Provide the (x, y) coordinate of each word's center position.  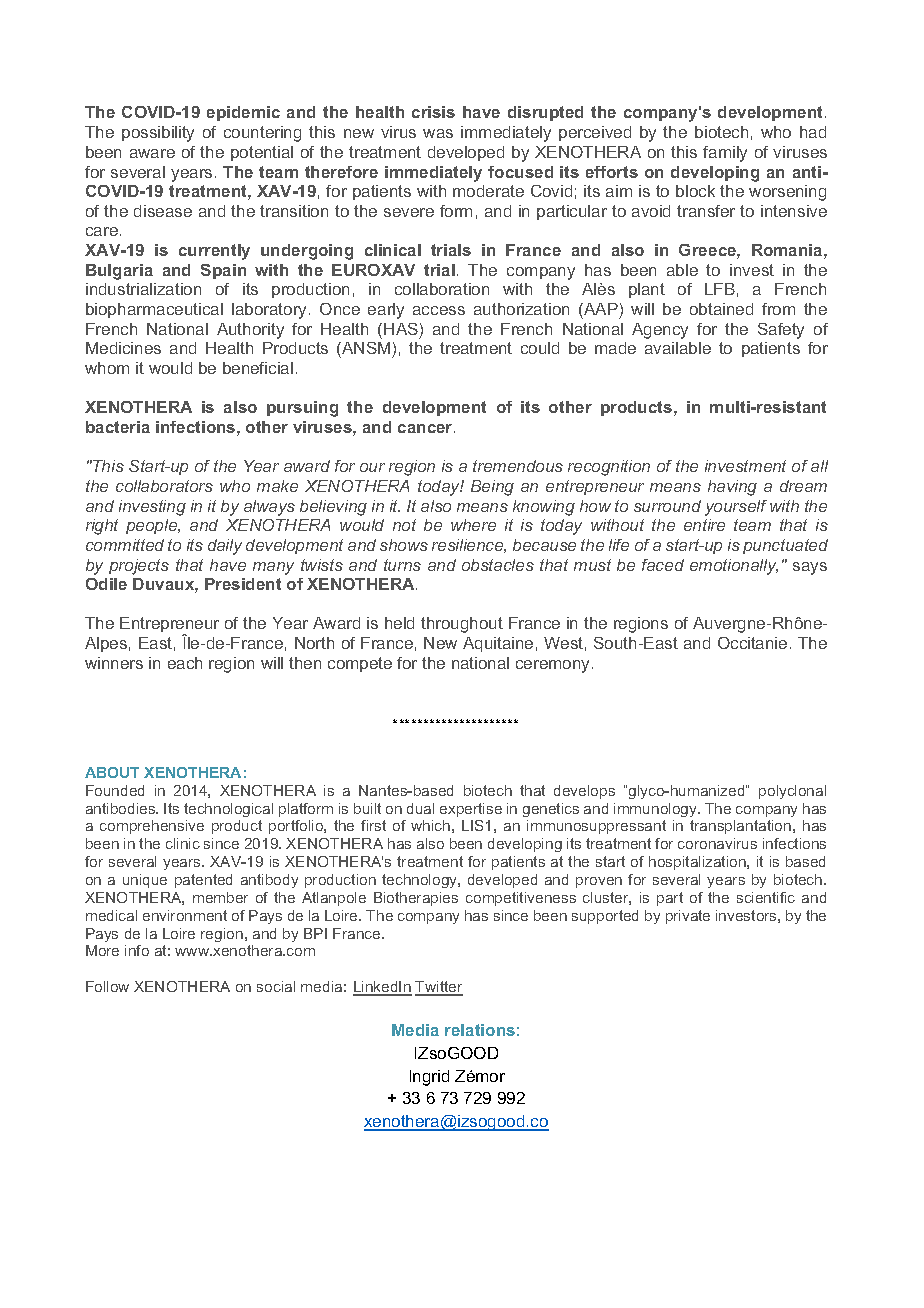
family (725, 154)
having (732, 488)
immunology (657, 810)
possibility (158, 134)
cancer (426, 428)
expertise (471, 810)
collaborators (164, 486)
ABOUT (112, 772)
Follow (107, 986)
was (438, 133)
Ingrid (429, 1078)
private (688, 917)
